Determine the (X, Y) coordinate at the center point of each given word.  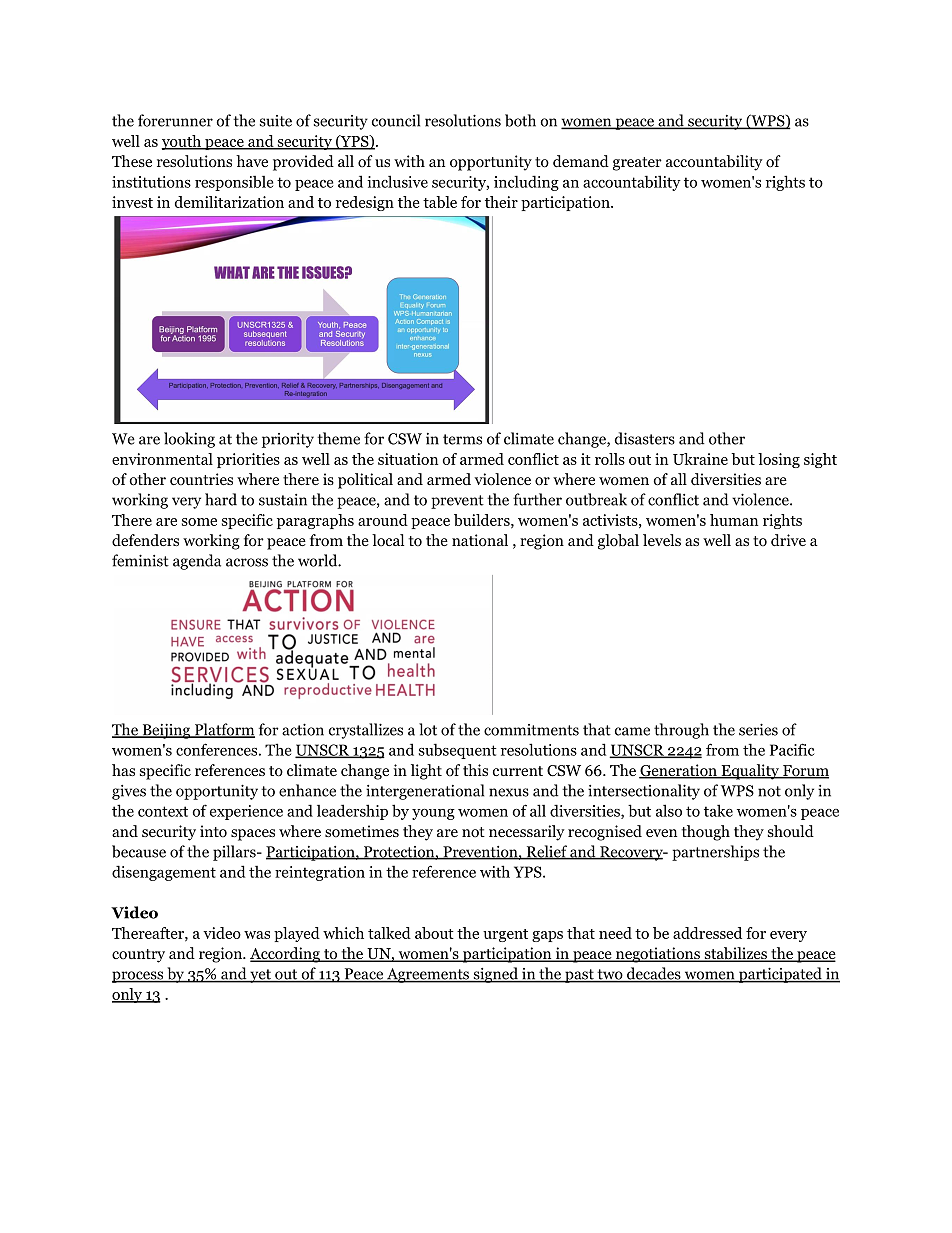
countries (201, 479)
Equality (750, 772)
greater (637, 164)
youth (182, 142)
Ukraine (700, 459)
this (475, 770)
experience (246, 812)
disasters (645, 438)
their (501, 202)
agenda (197, 562)
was (257, 935)
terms (462, 439)
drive (788, 540)
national (480, 540)
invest (132, 202)
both (520, 120)
